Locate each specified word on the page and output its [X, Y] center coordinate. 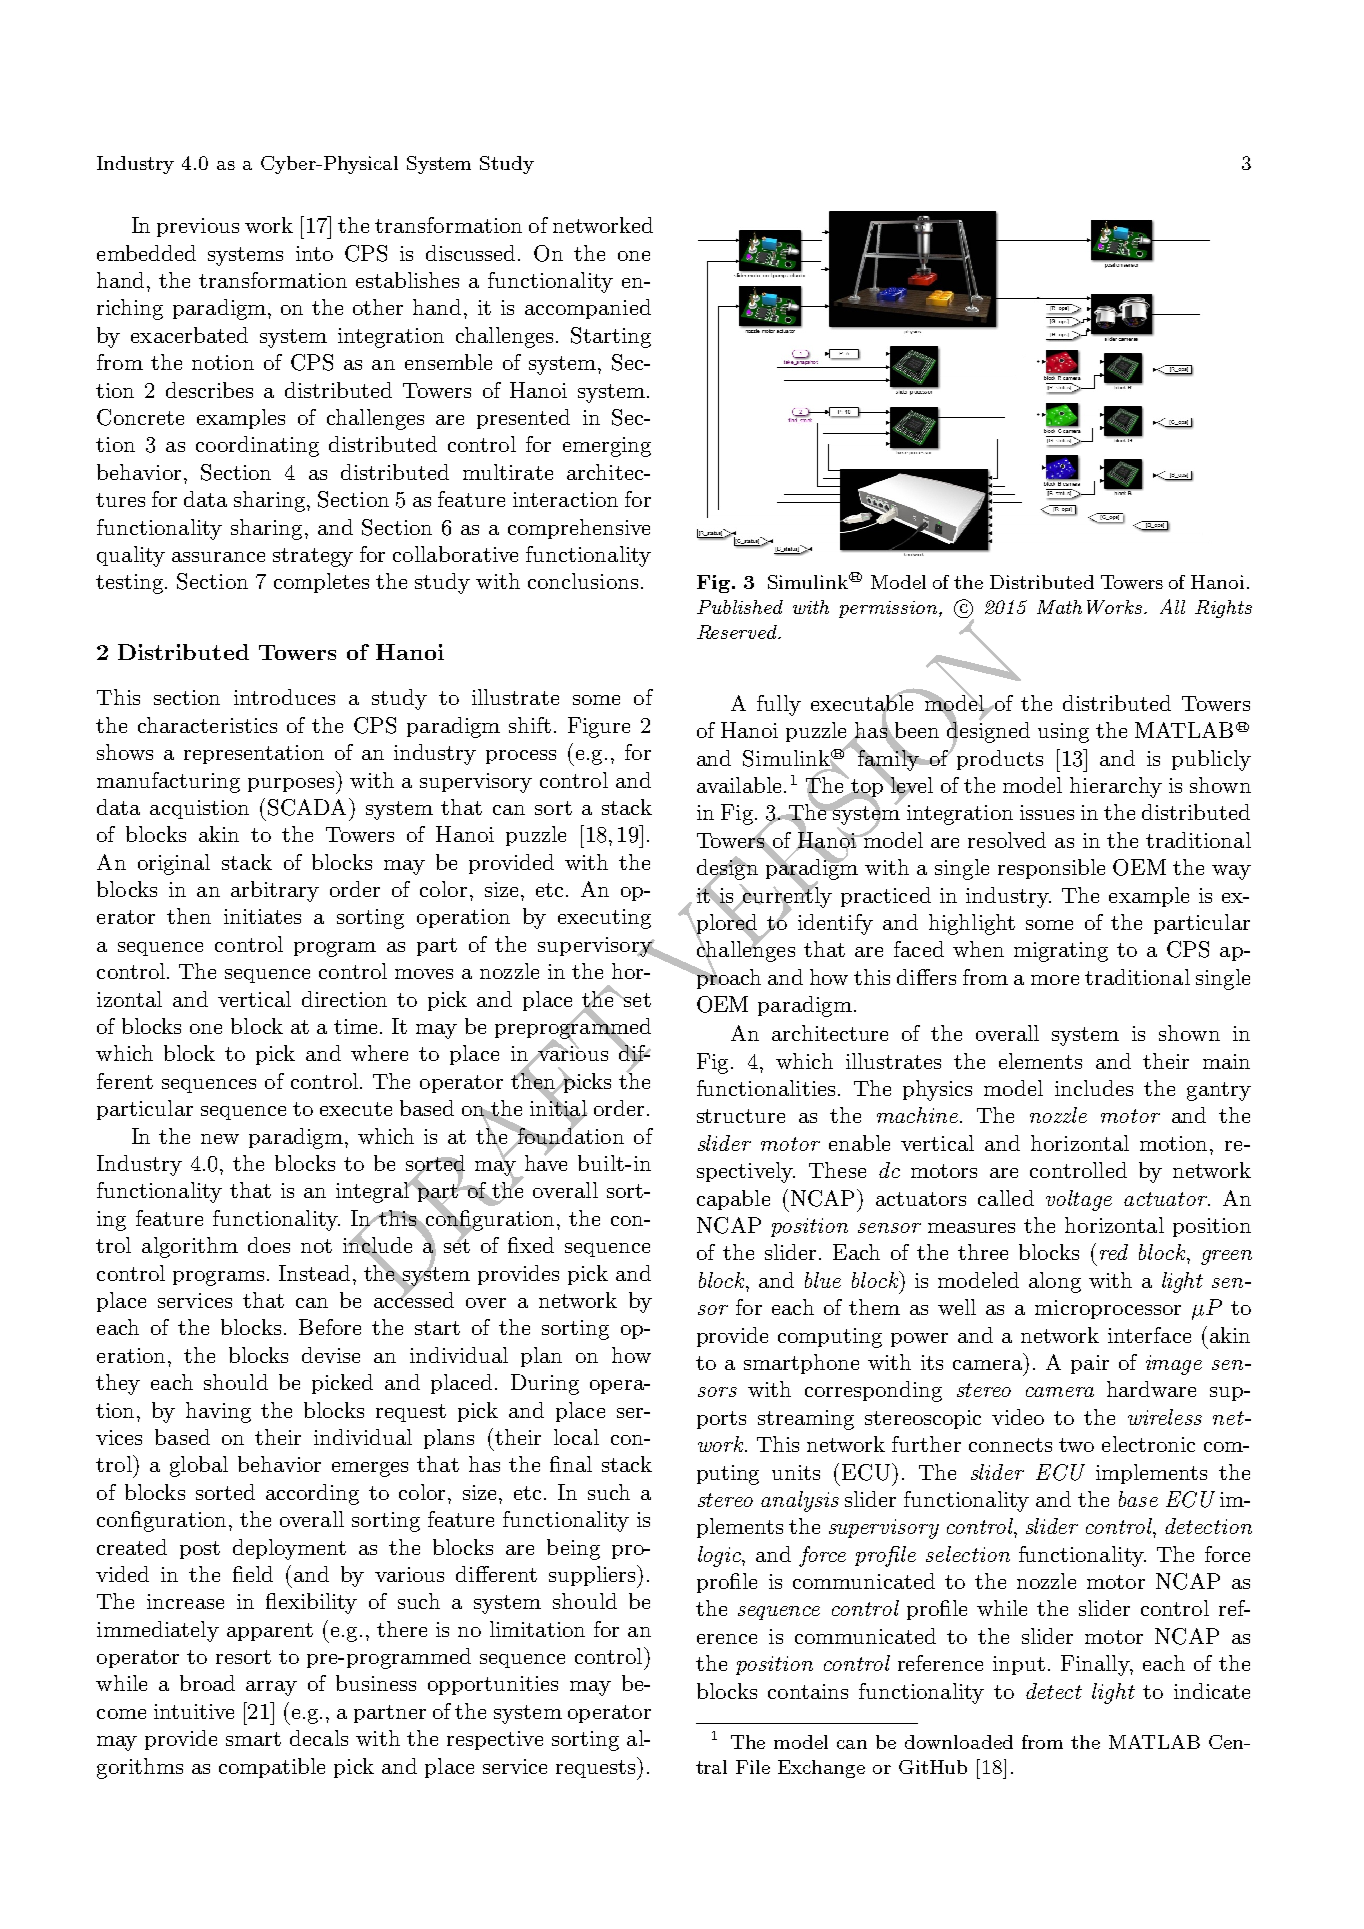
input [1019, 1665]
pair [1090, 1364]
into [314, 253]
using [1063, 733]
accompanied [588, 309]
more [1055, 980]
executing [604, 919]
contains [808, 1691]
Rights [1223, 609]
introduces [284, 697]
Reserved [738, 632]
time [357, 1026]
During [545, 1384]
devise [331, 1355]
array [271, 1688]
